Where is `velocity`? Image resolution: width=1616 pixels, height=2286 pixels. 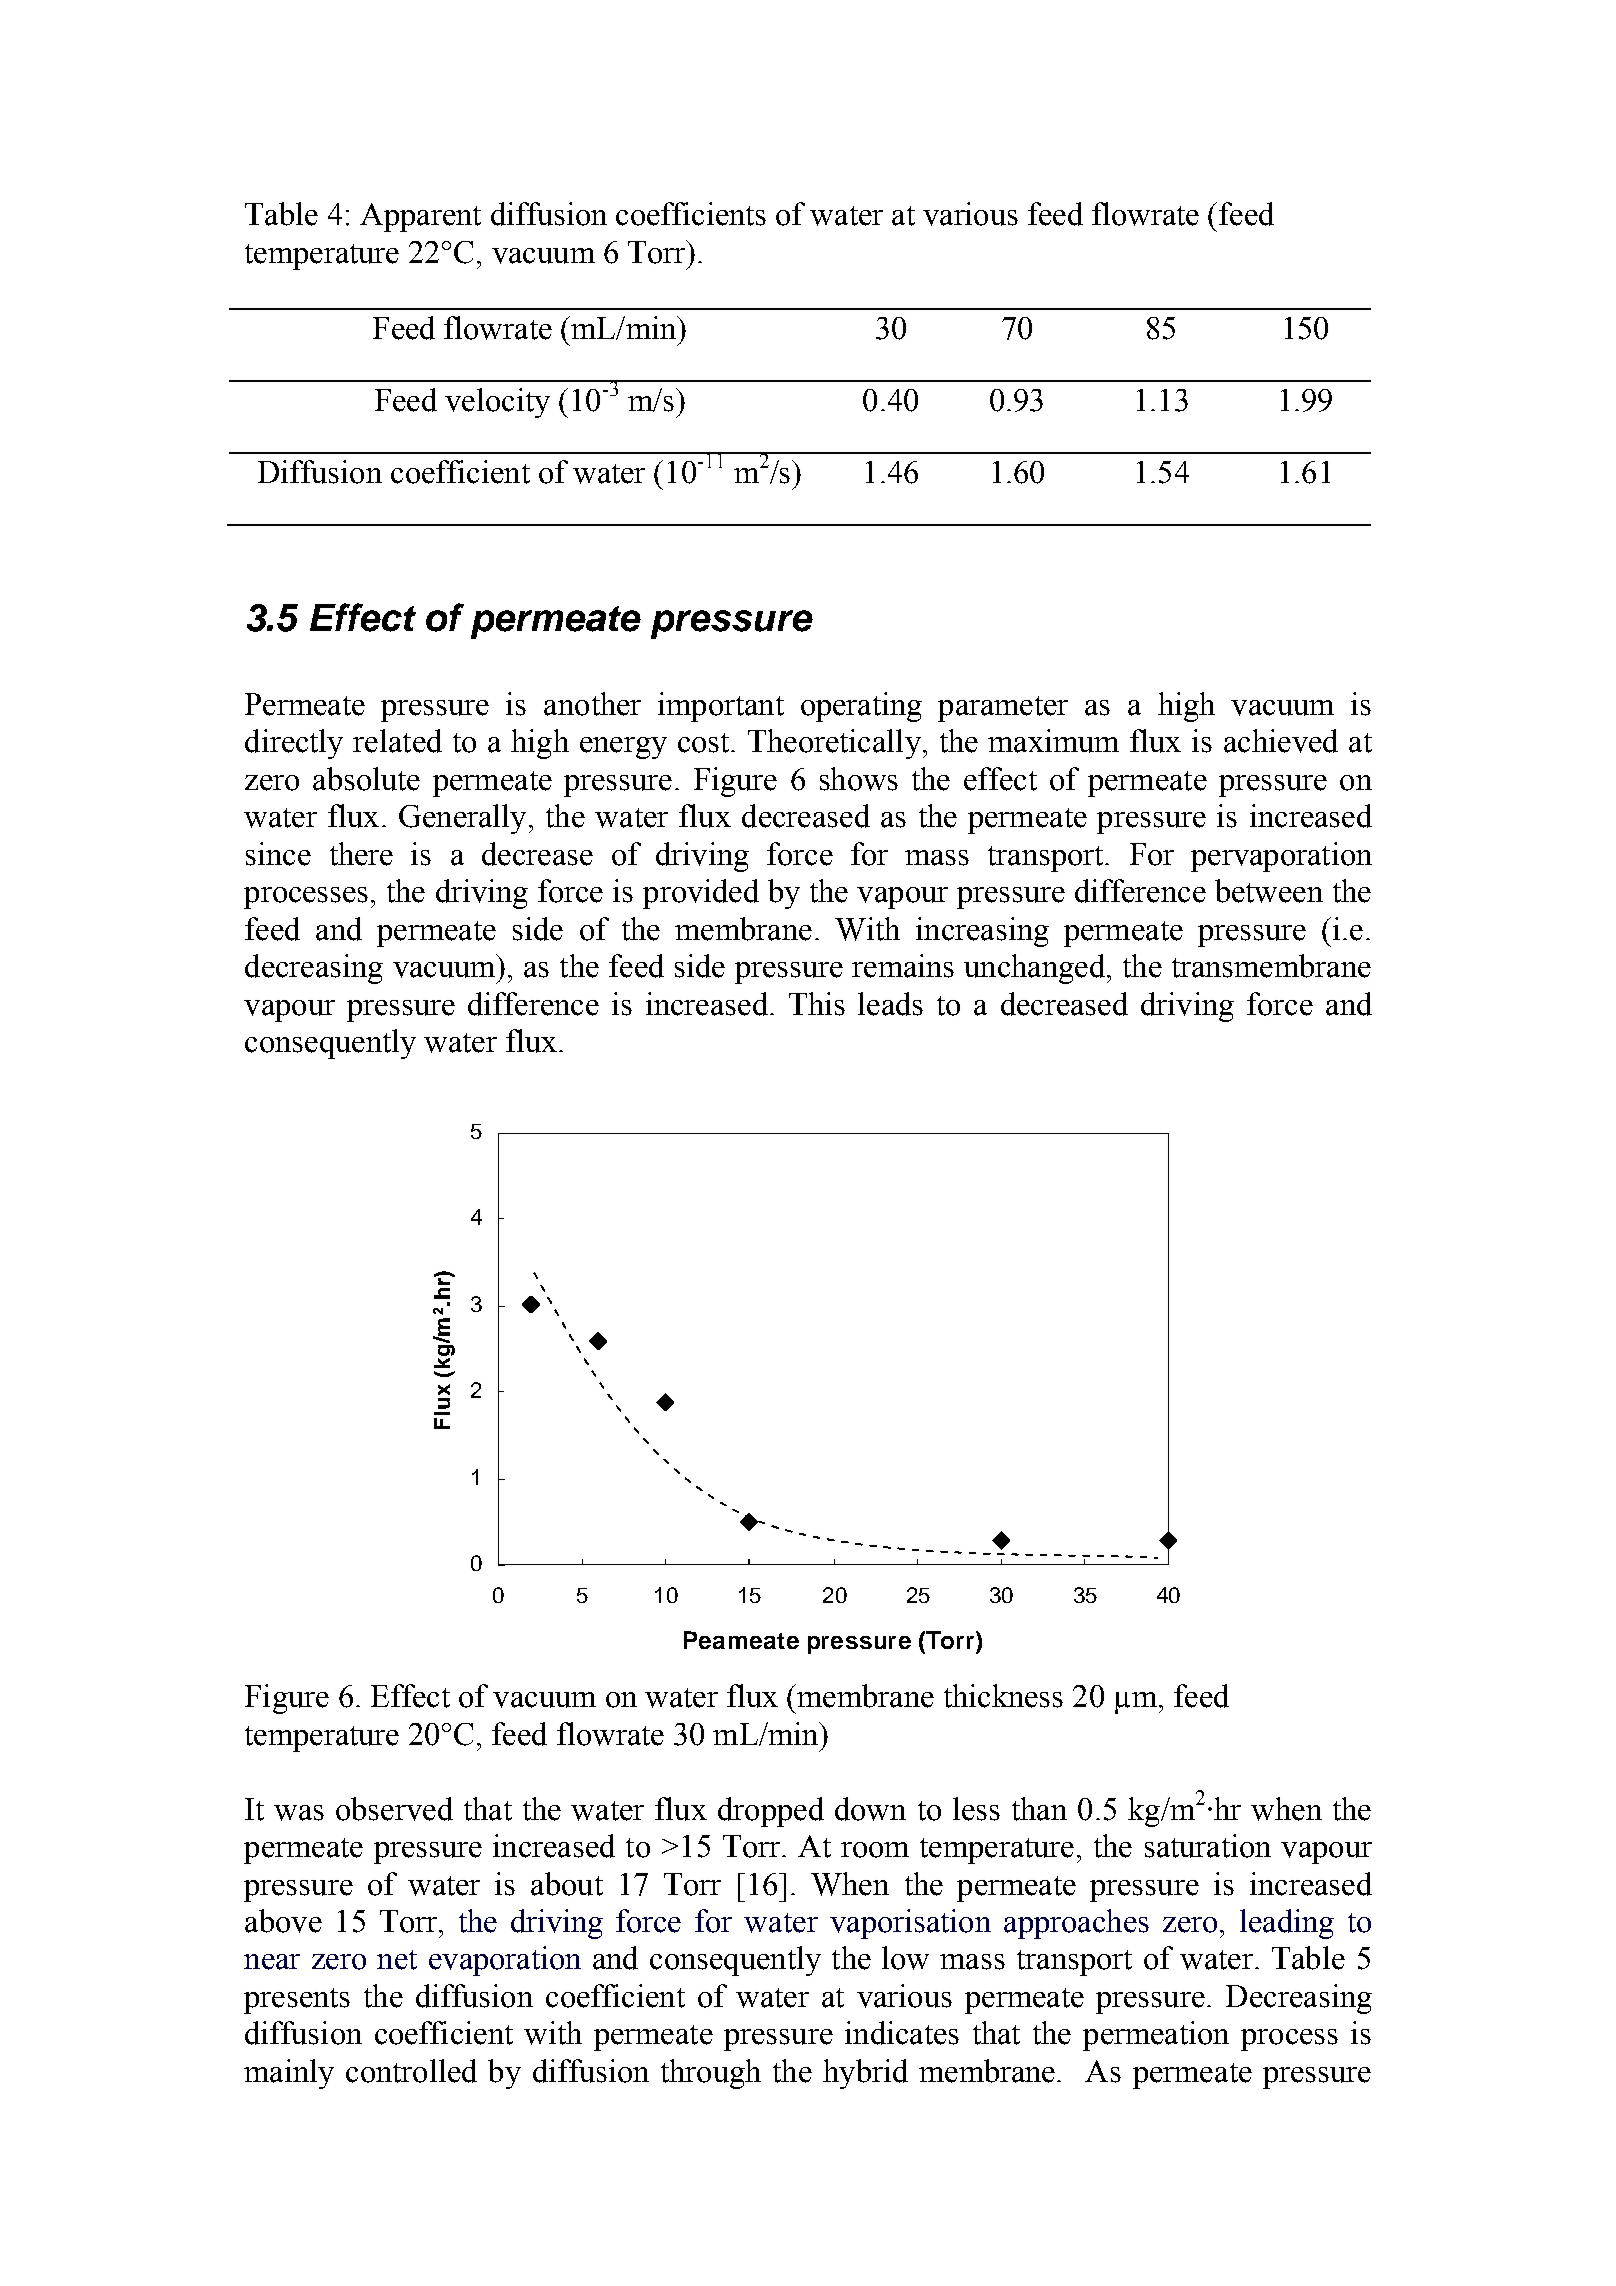
velocity is located at coordinates (497, 403).
